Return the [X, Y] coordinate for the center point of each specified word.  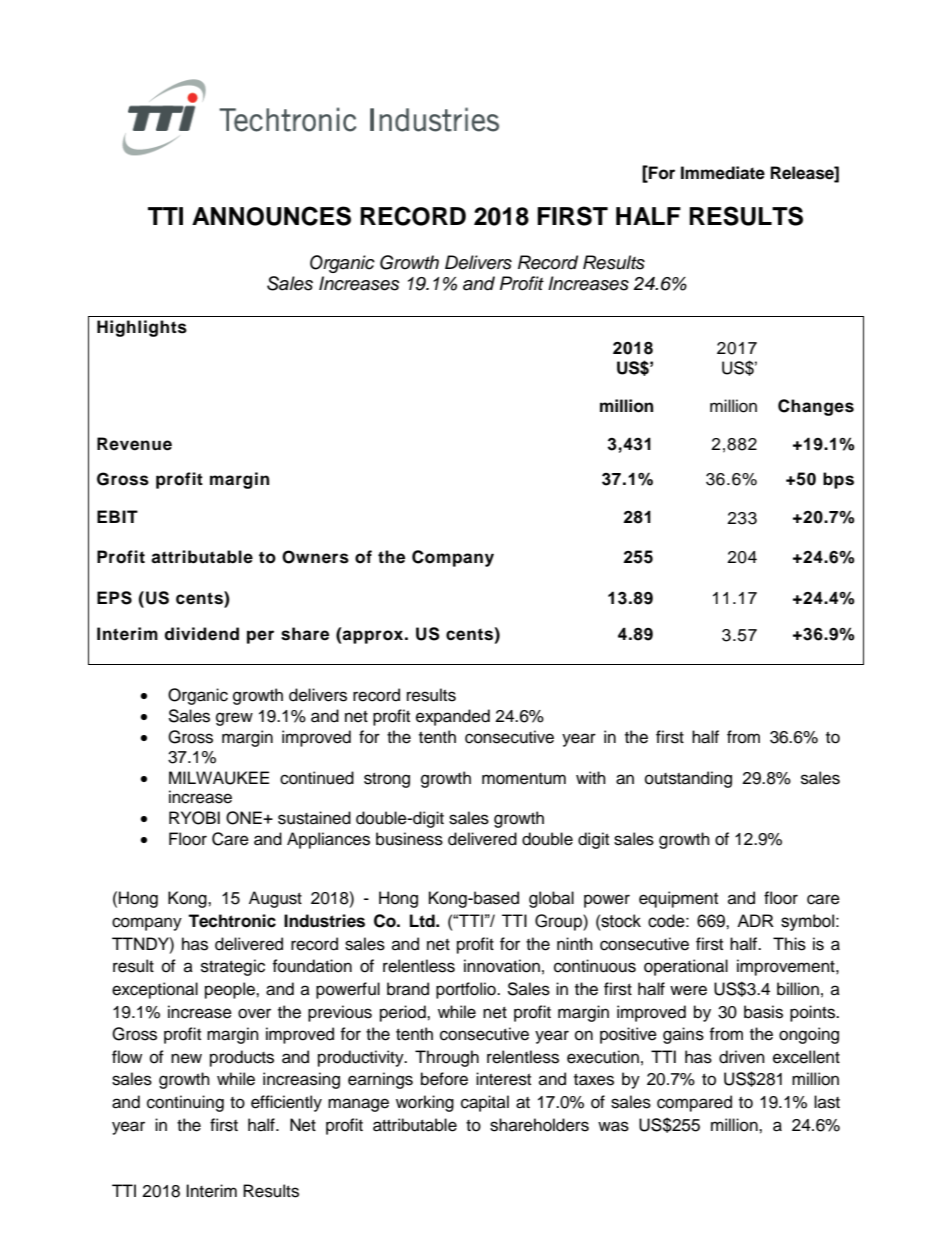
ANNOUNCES [271, 216]
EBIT [117, 516]
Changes [816, 407]
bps [838, 480]
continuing [185, 1103]
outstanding [688, 779]
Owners [315, 557]
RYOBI [194, 818]
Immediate [723, 173]
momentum [524, 779]
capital [485, 1103]
